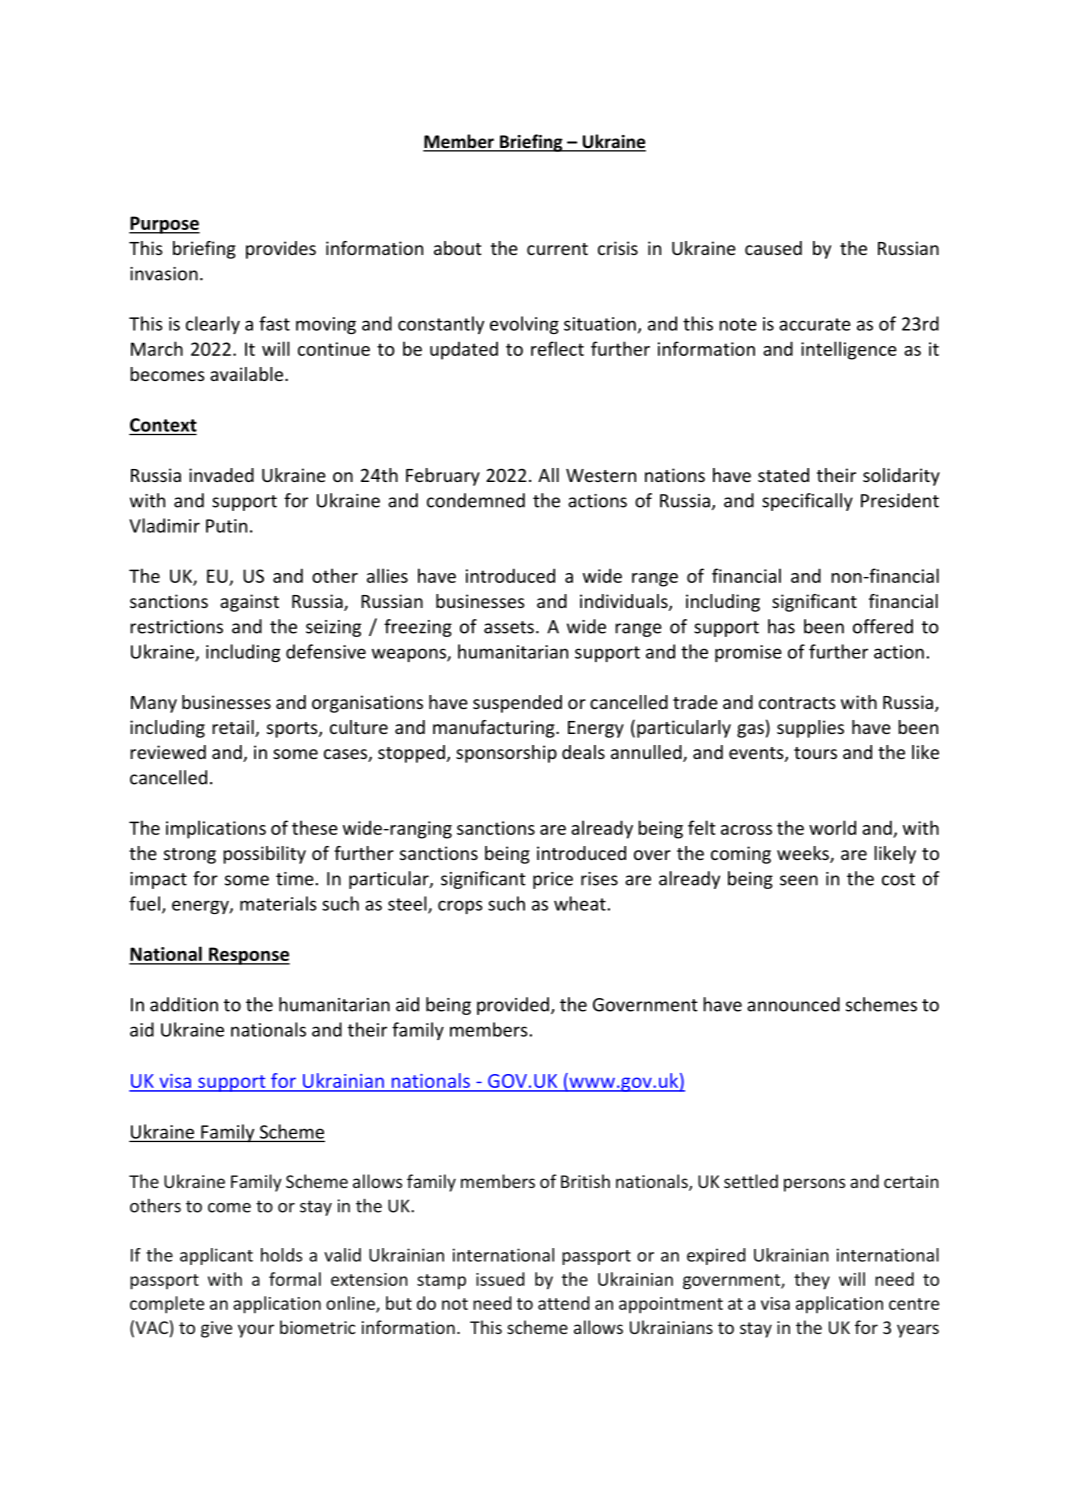 The height and width of the page is (1512, 1069). What do you see at coordinates (226, 526) in the page?
I see `Putin` at bounding box center [226, 526].
